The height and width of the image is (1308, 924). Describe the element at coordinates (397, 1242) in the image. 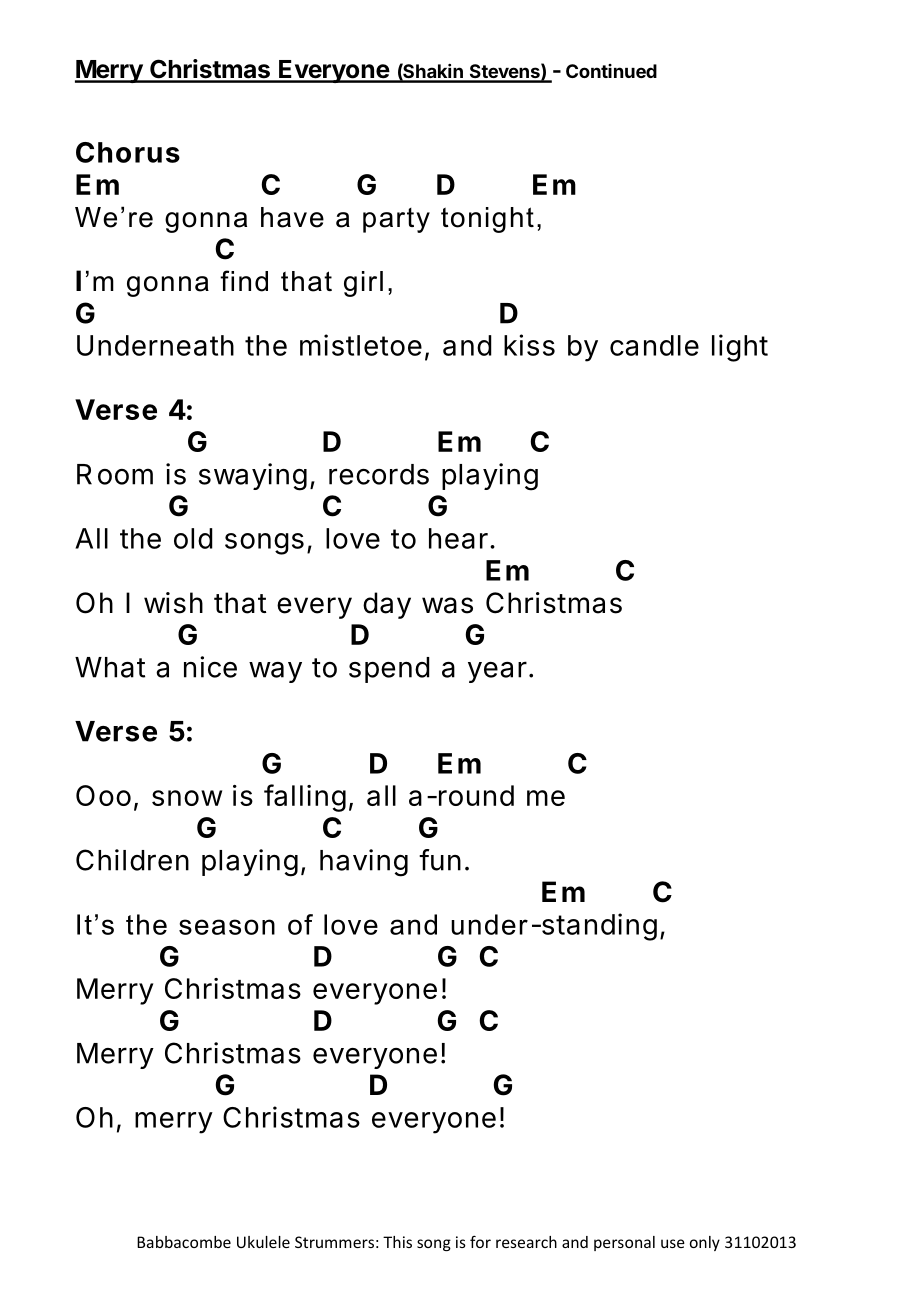

I see `This` at that location.
